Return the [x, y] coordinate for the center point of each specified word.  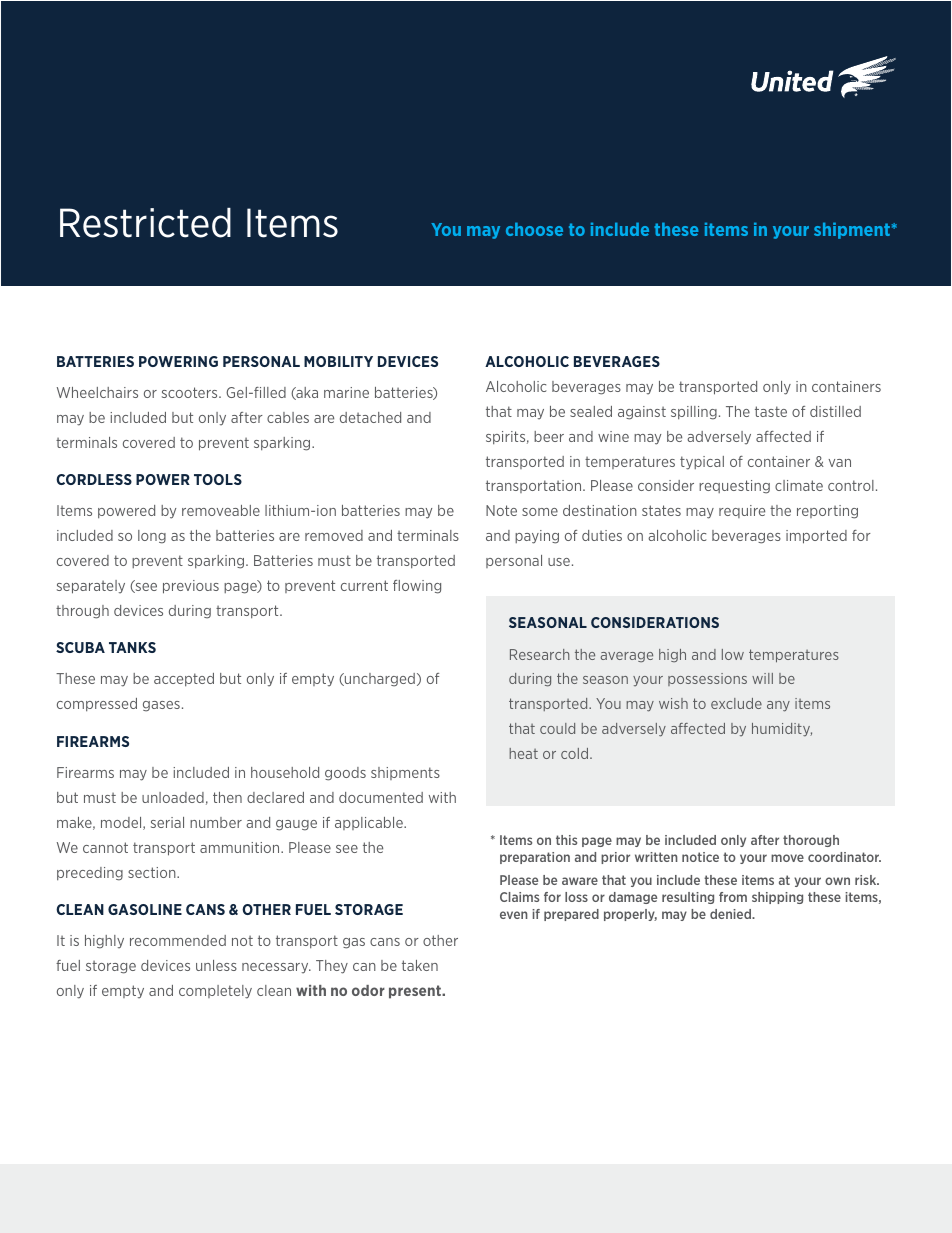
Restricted [145, 223]
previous [191, 587]
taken [420, 965]
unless [216, 965]
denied [732, 914]
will [762, 678]
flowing [417, 587]
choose [534, 229]
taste [771, 411]
